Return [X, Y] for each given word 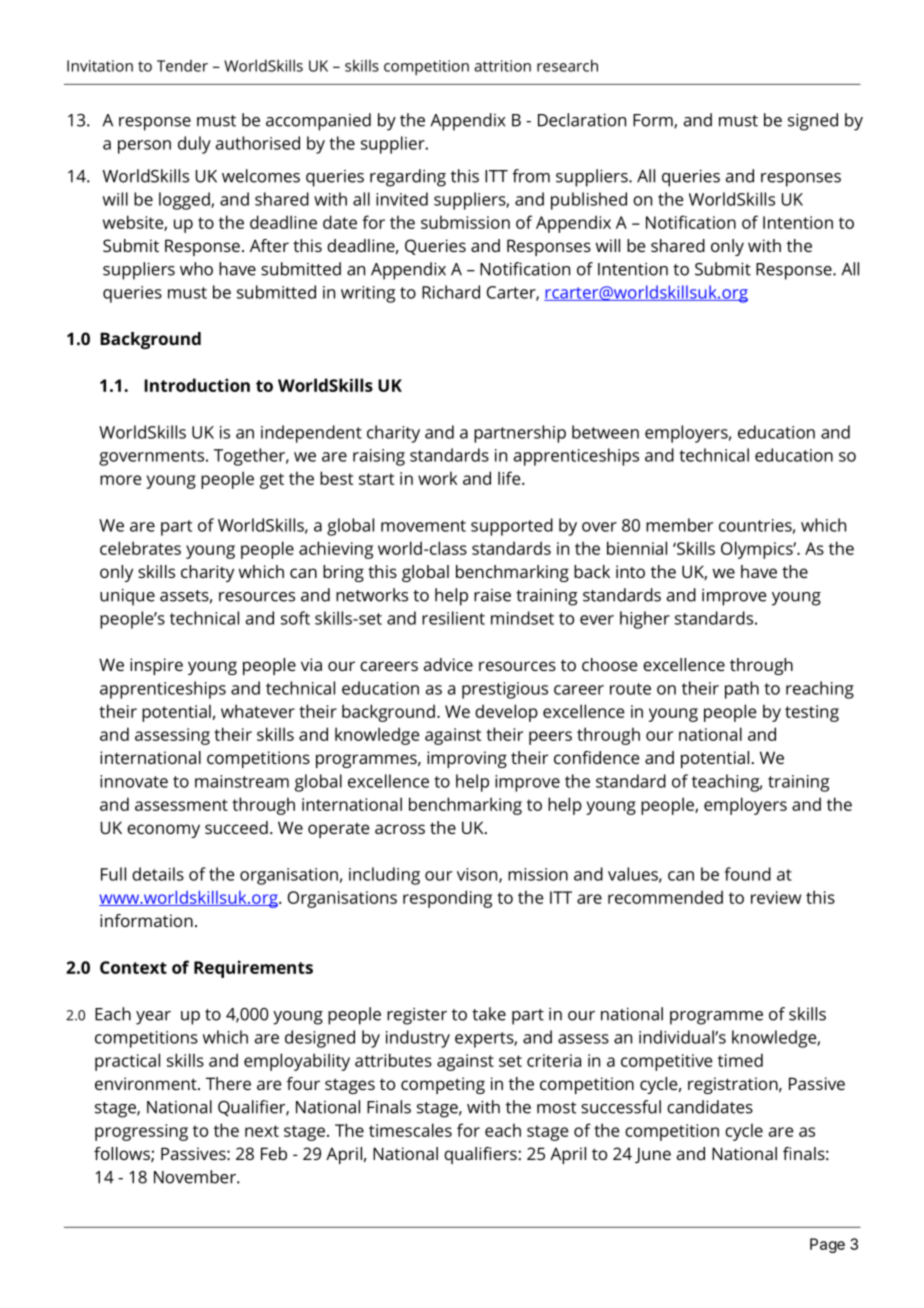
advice [448, 664]
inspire [156, 666]
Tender [182, 66]
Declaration [582, 120]
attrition [502, 66]
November [196, 1177]
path [742, 690]
